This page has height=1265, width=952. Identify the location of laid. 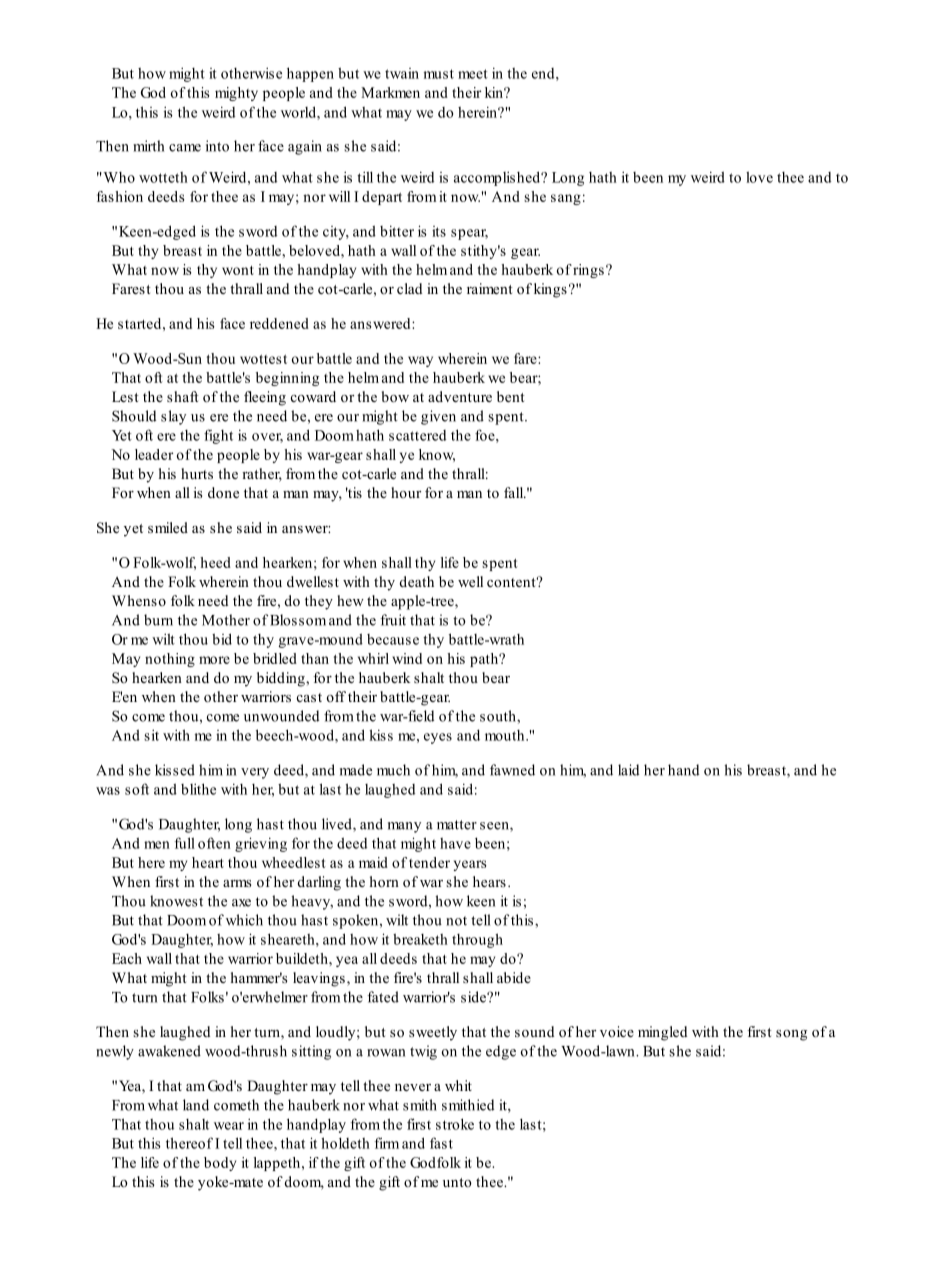
(628, 770).
